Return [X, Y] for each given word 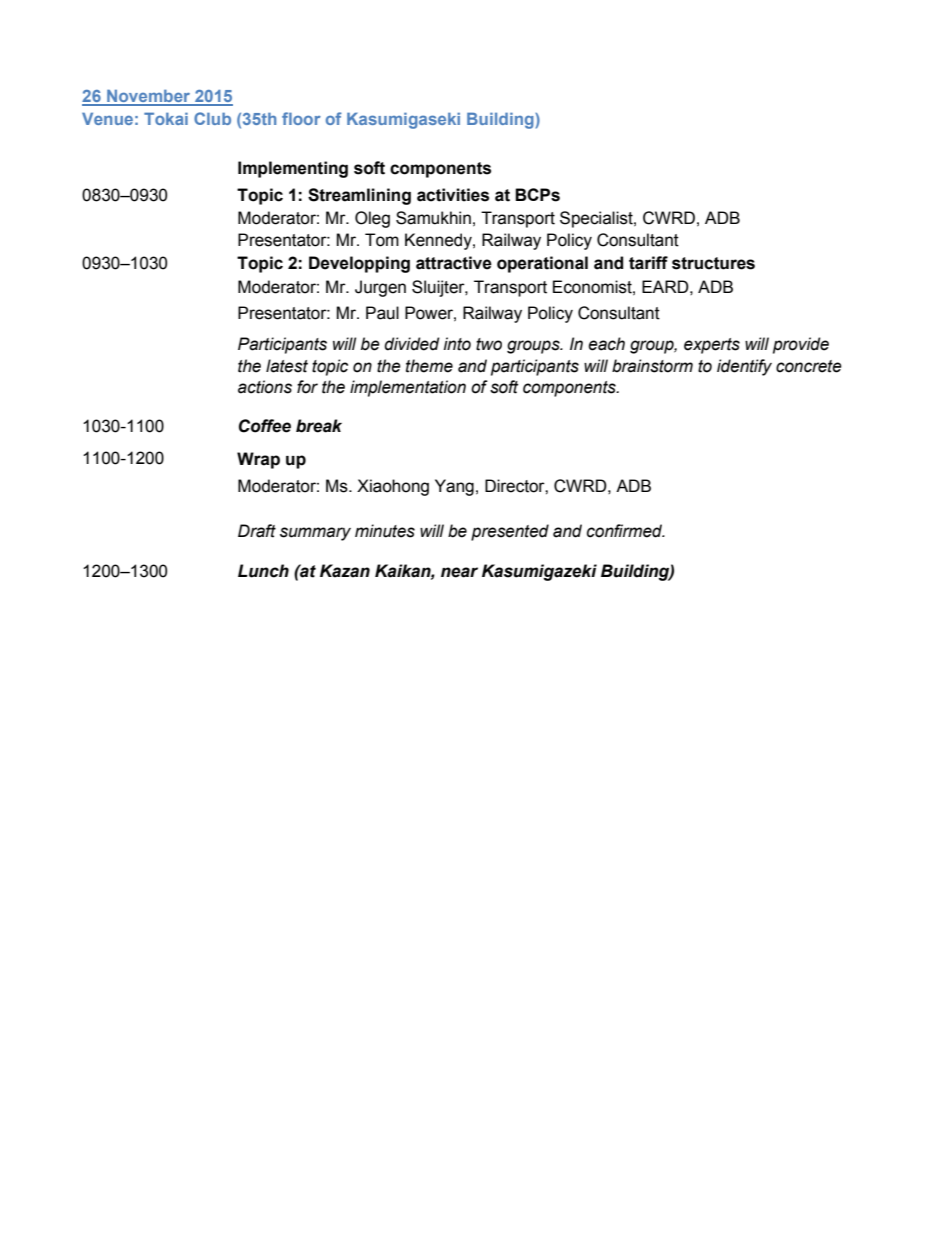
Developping [359, 264]
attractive [454, 263]
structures [713, 263]
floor [301, 118]
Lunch [263, 571]
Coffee [265, 426]
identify [744, 367]
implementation [408, 388]
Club [212, 118]
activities [453, 195]
